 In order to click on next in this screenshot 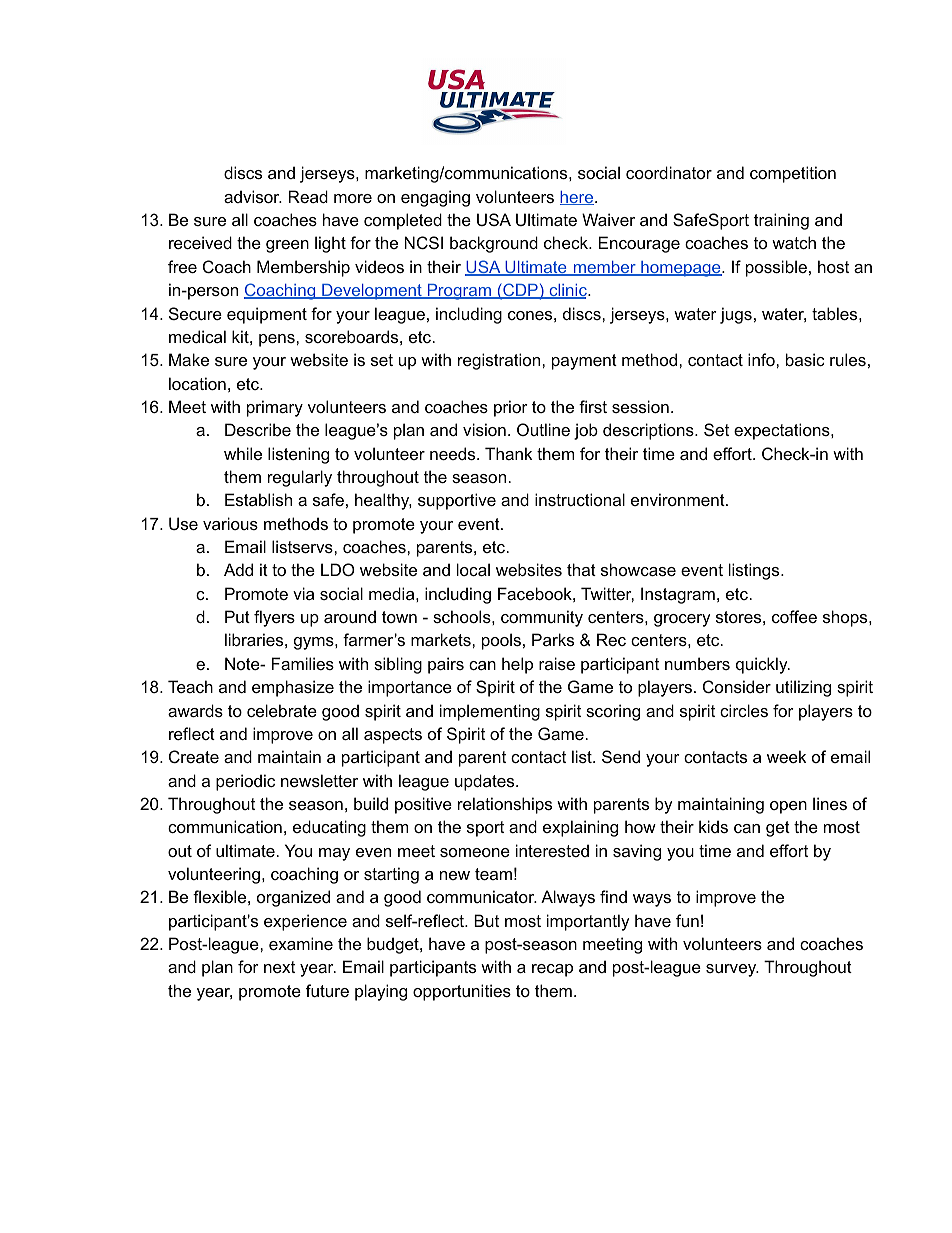, I will do `click(279, 967)`.
